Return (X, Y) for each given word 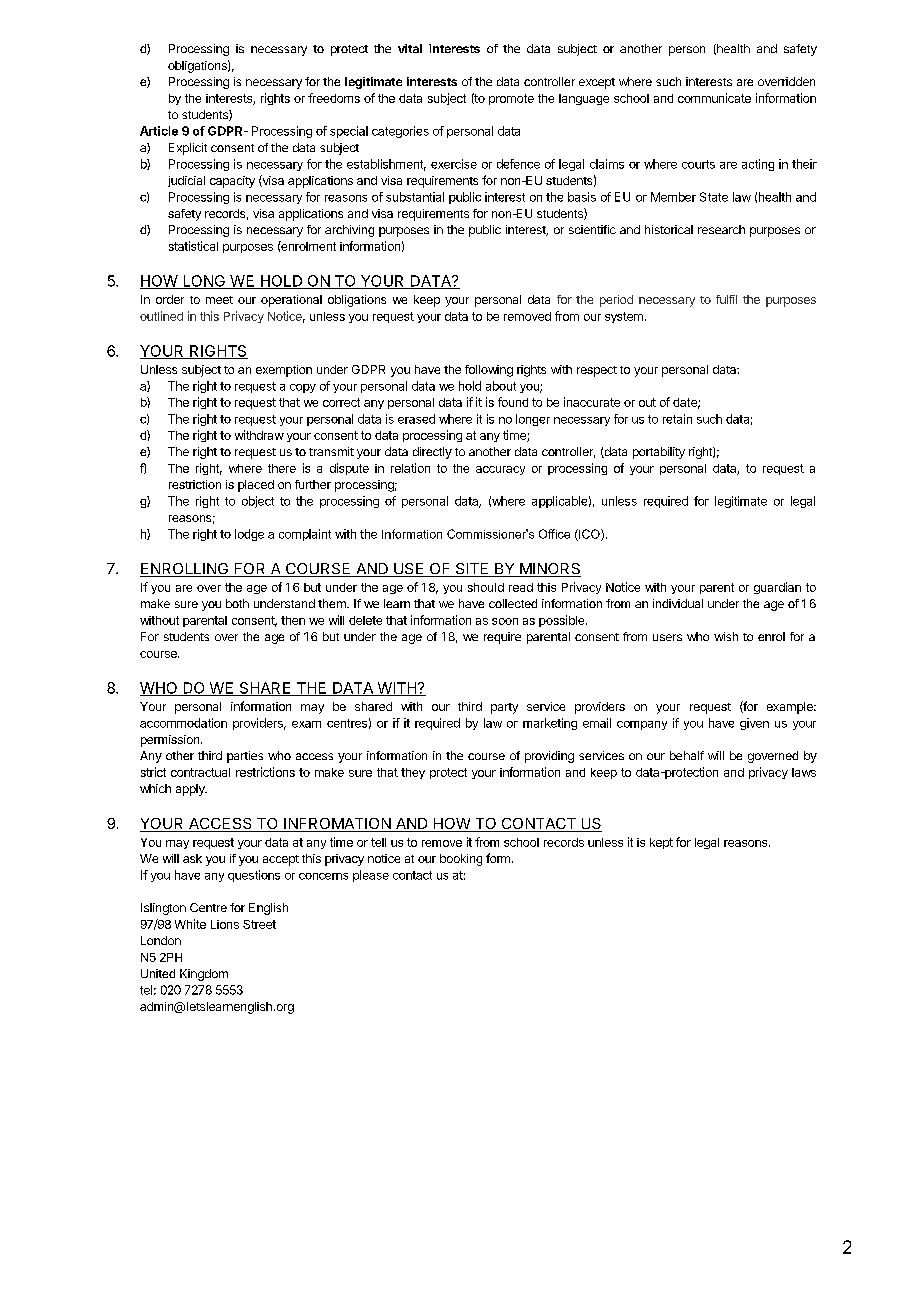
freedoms (334, 98)
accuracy (500, 470)
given (754, 724)
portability (659, 453)
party (504, 708)
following (489, 371)
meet (219, 300)
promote (511, 99)
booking (461, 860)
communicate (714, 98)
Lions (225, 924)
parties (245, 757)
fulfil (726, 299)
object (258, 502)
